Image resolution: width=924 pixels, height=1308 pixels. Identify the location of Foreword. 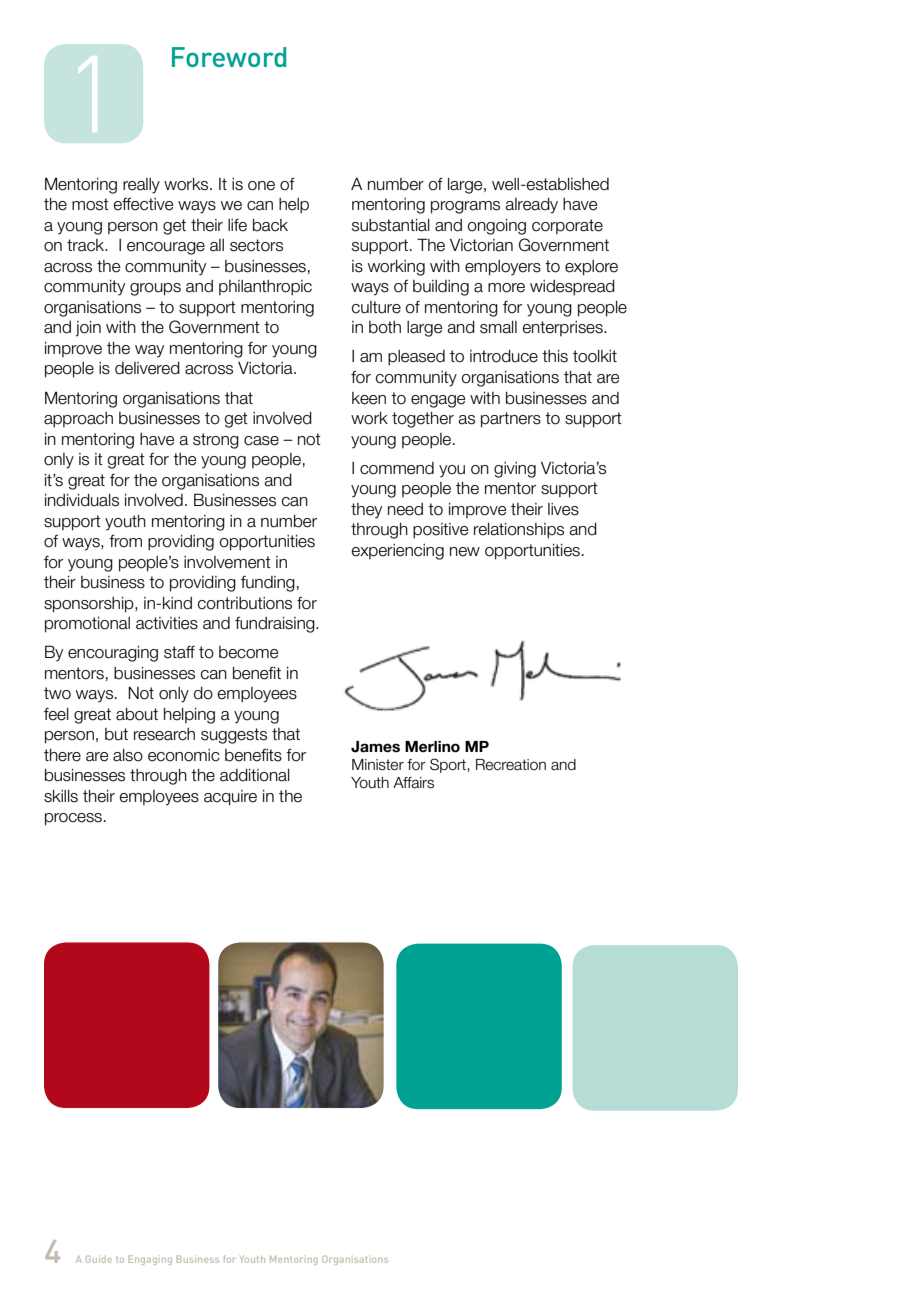
(229, 57).
